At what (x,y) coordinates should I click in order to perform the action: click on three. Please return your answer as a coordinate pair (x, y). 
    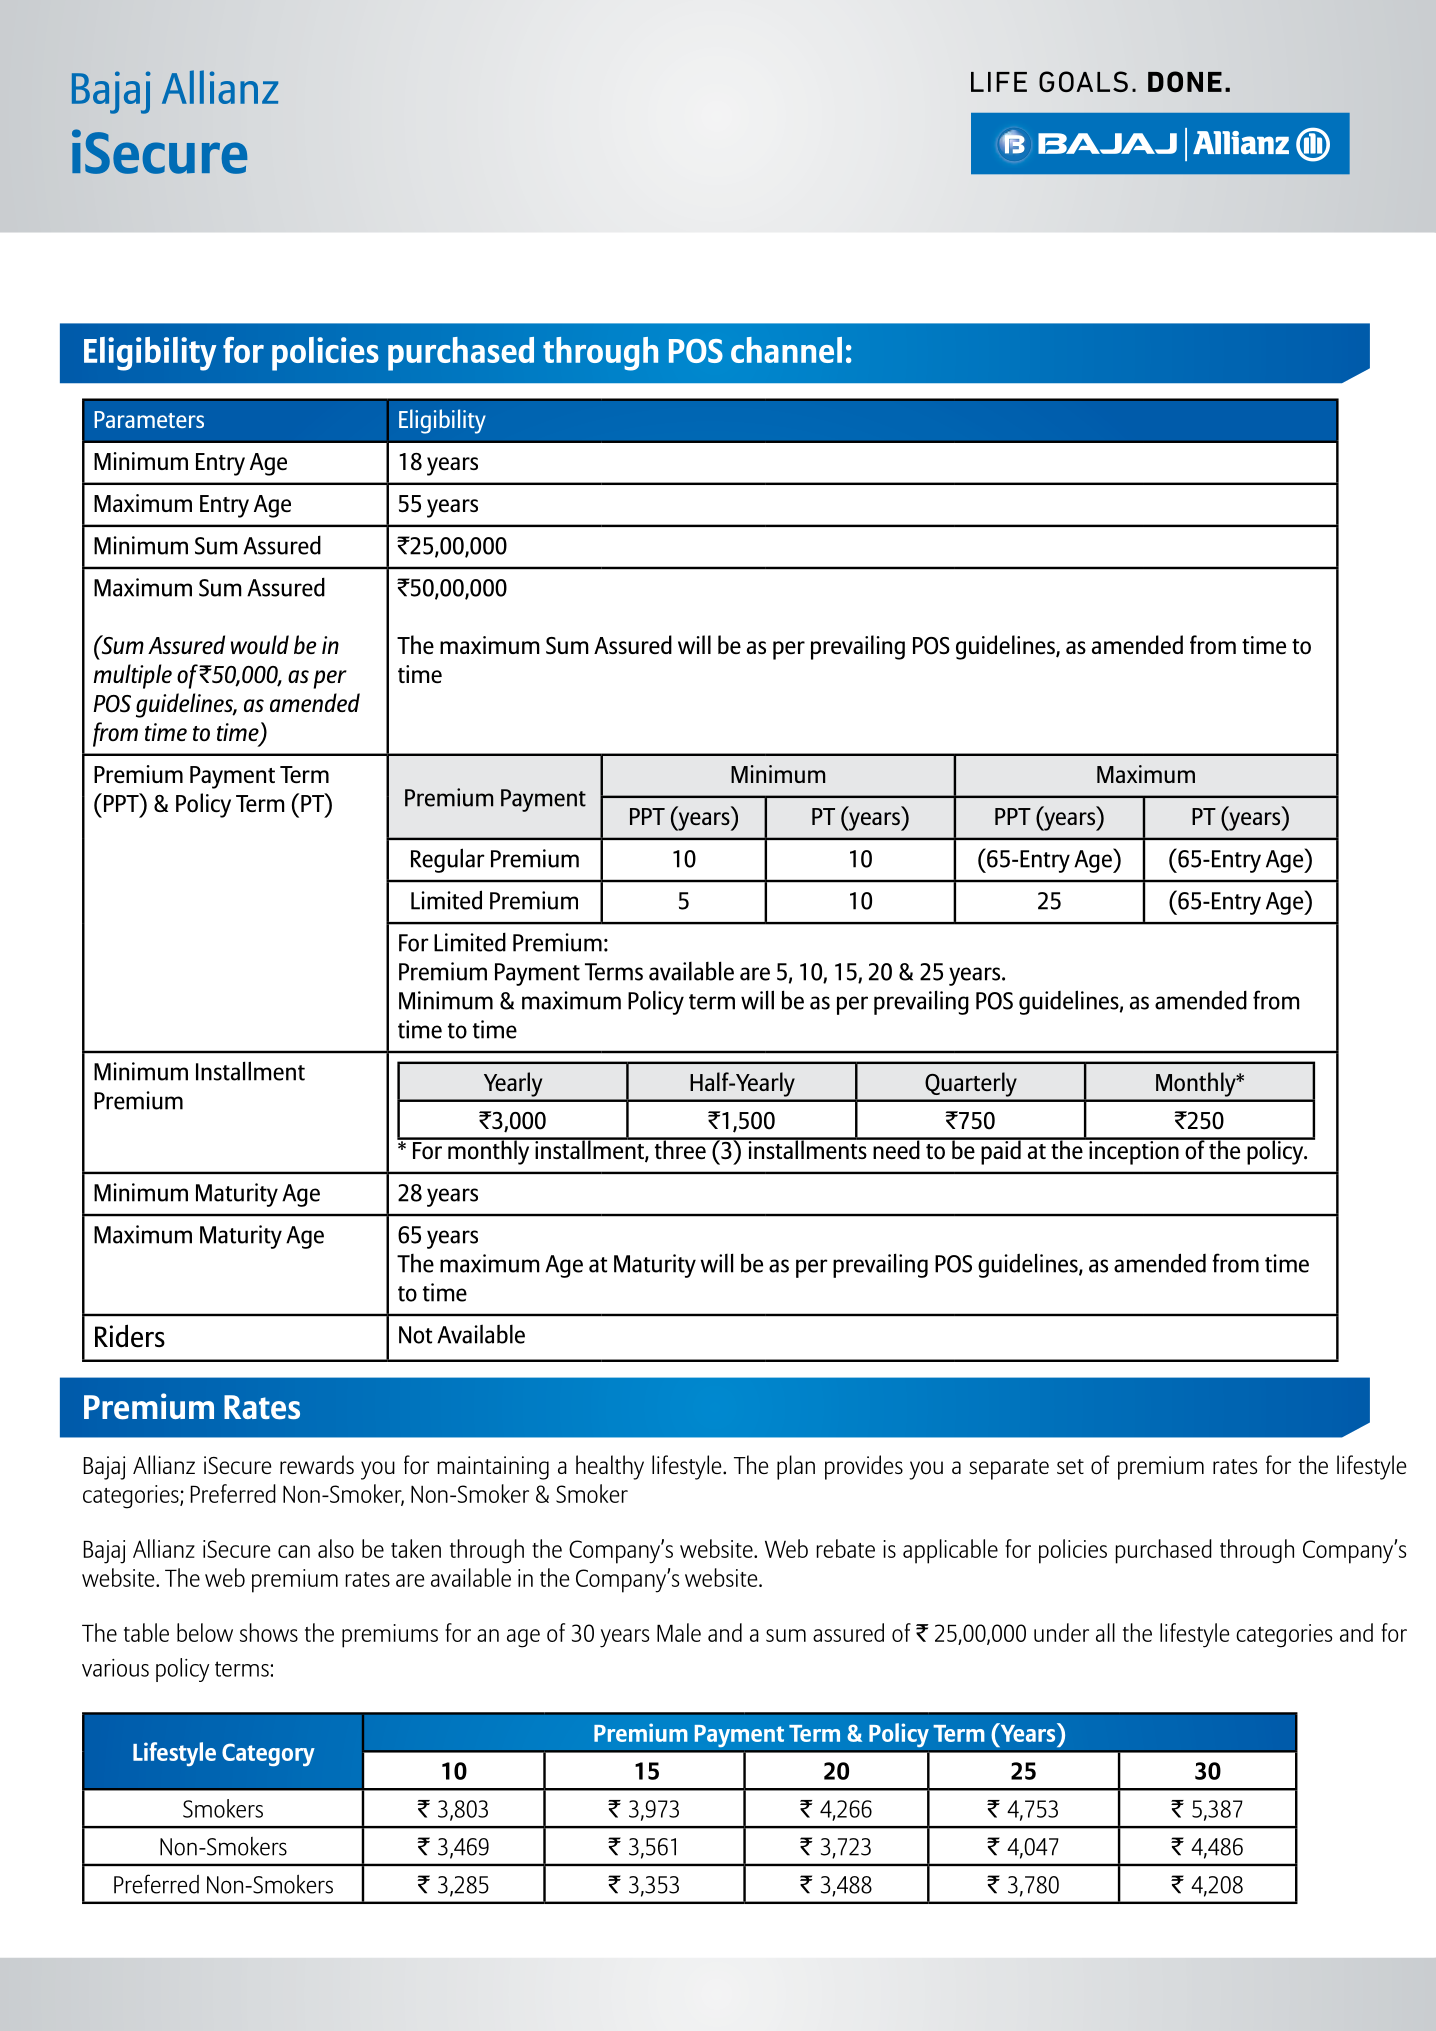
    Looking at the image, I should click on (680, 1149).
